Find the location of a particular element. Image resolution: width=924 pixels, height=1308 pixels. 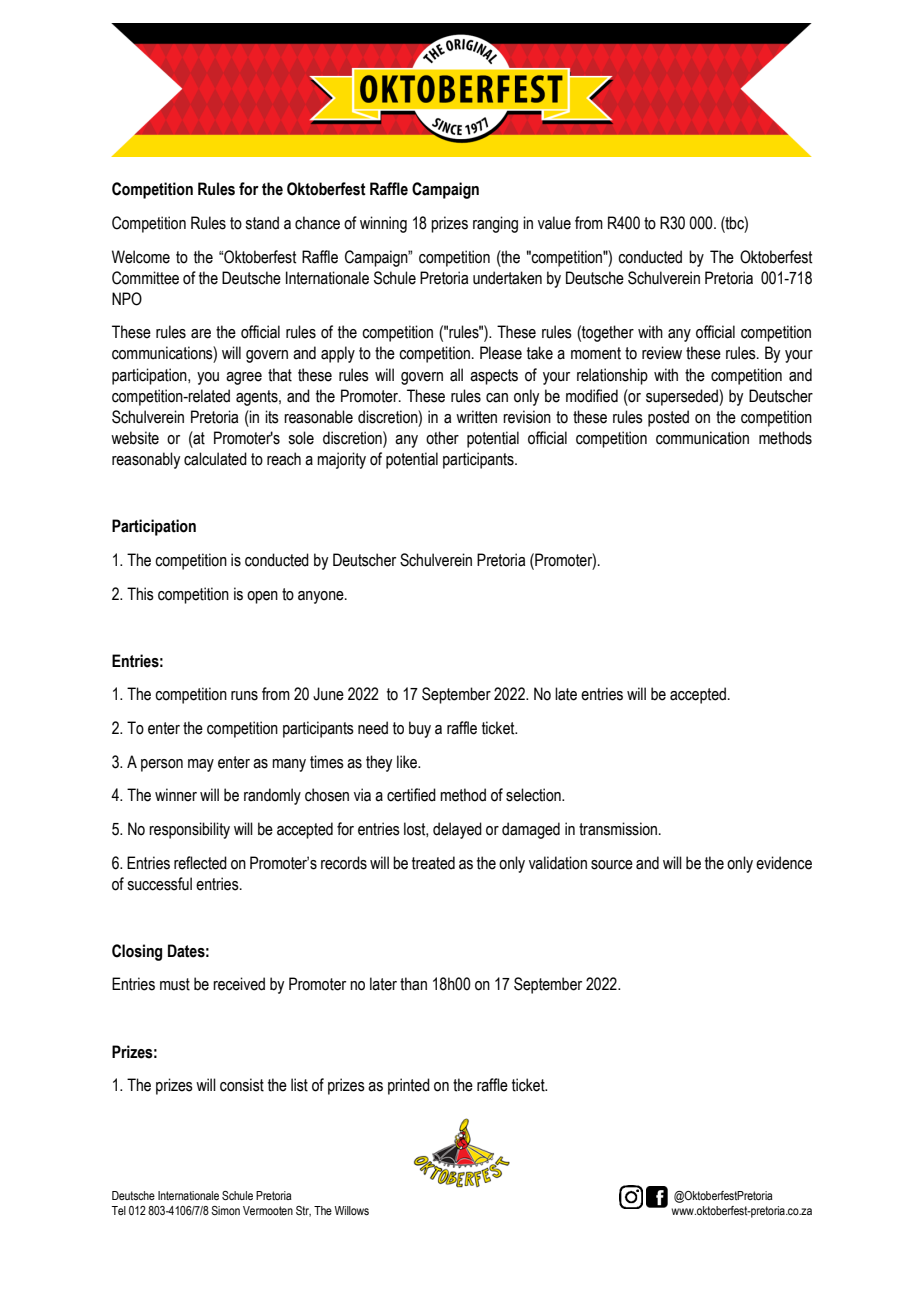

evidence is located at coordinates (784, 863).
